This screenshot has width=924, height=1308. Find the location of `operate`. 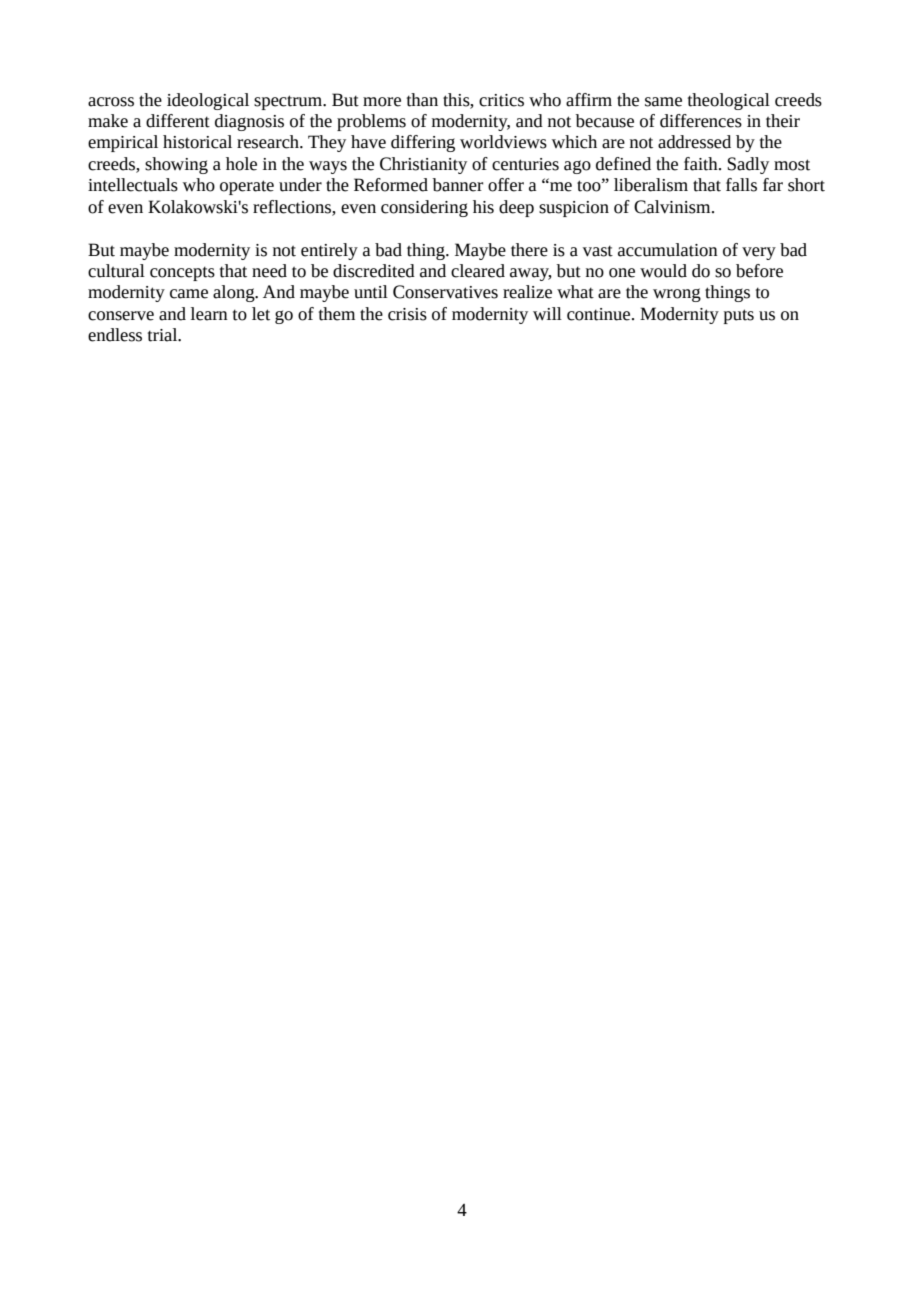

operate is located at coordinates (247, 187).
